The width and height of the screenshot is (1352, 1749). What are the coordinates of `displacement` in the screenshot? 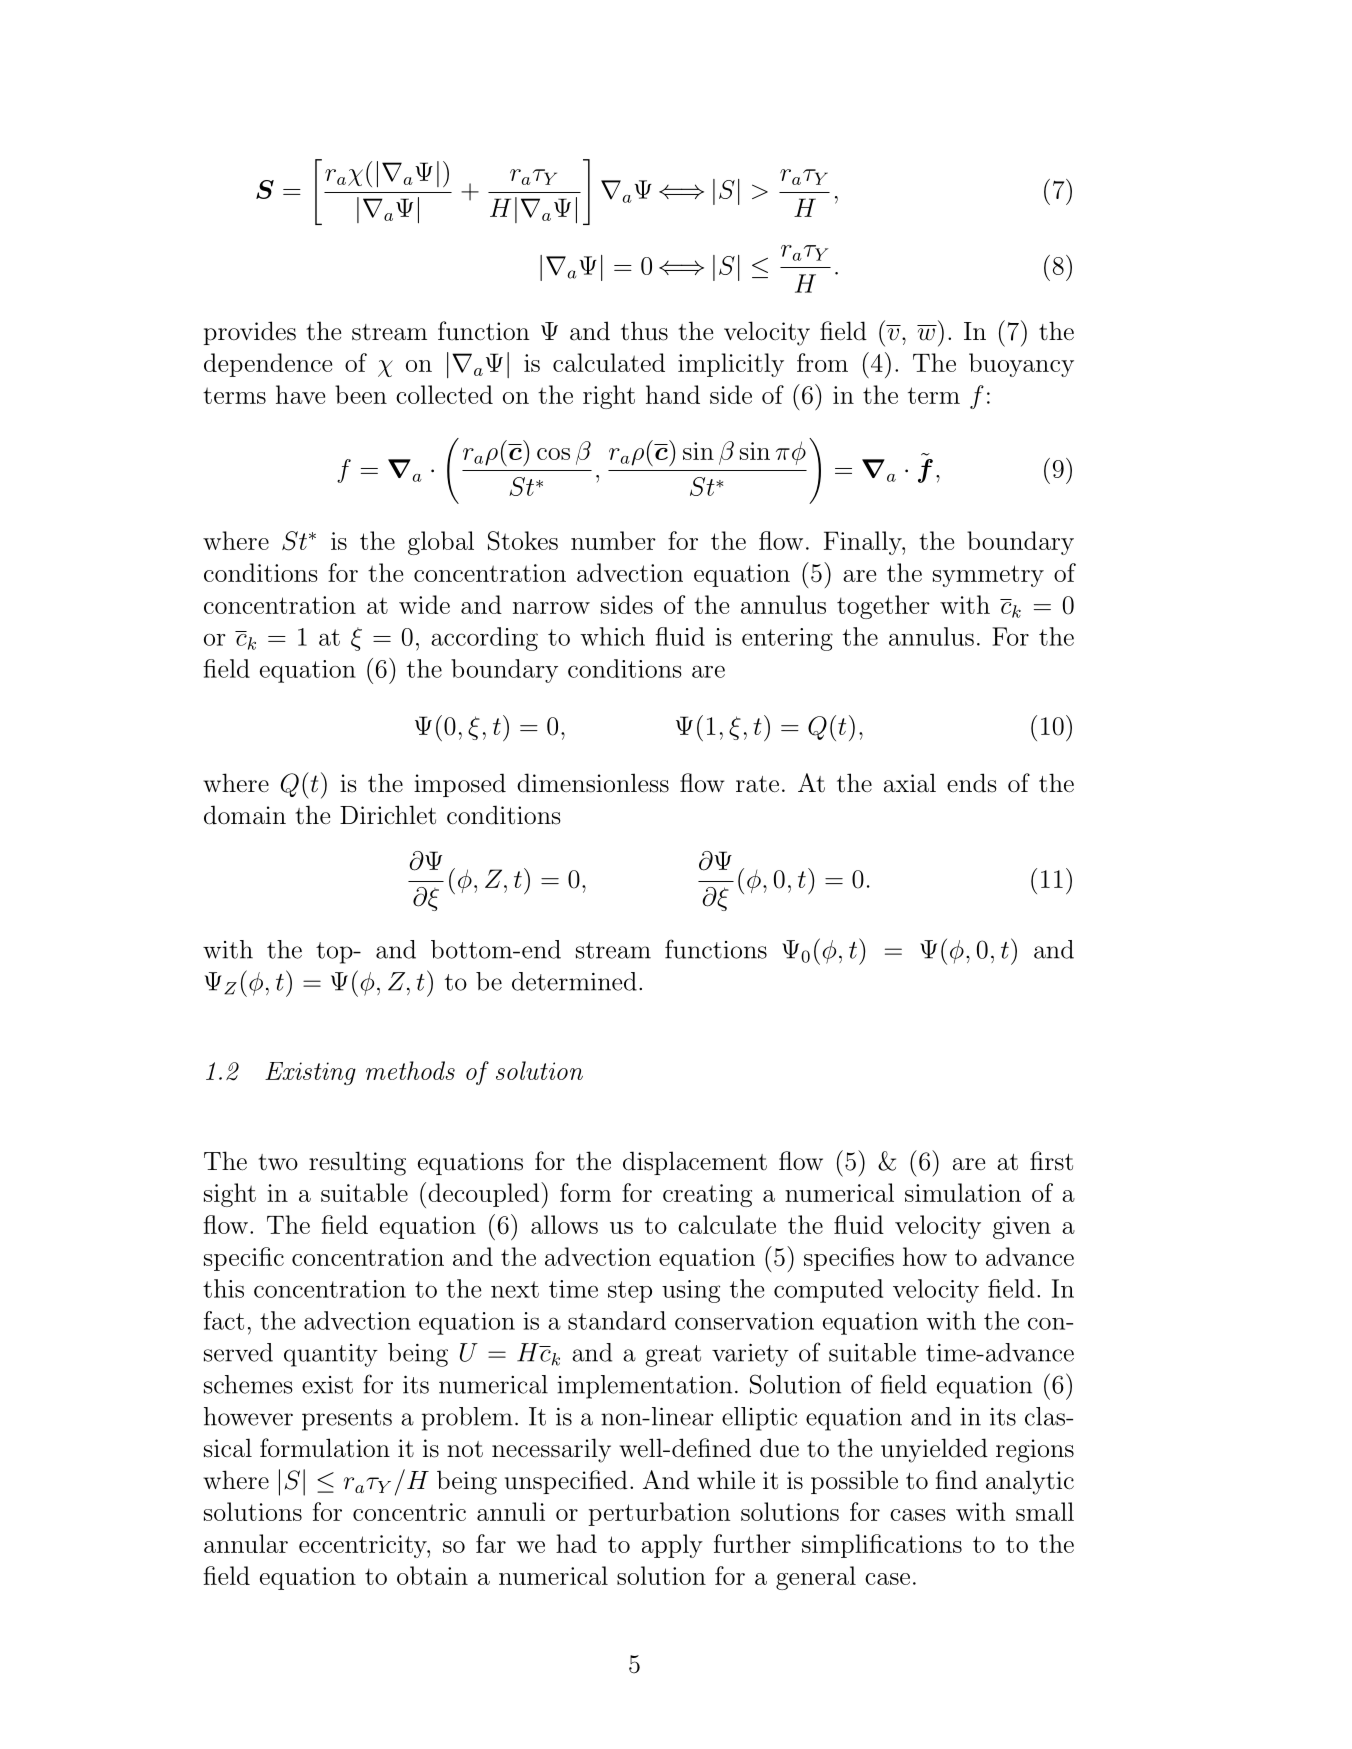 It's located at (695, 1163).
